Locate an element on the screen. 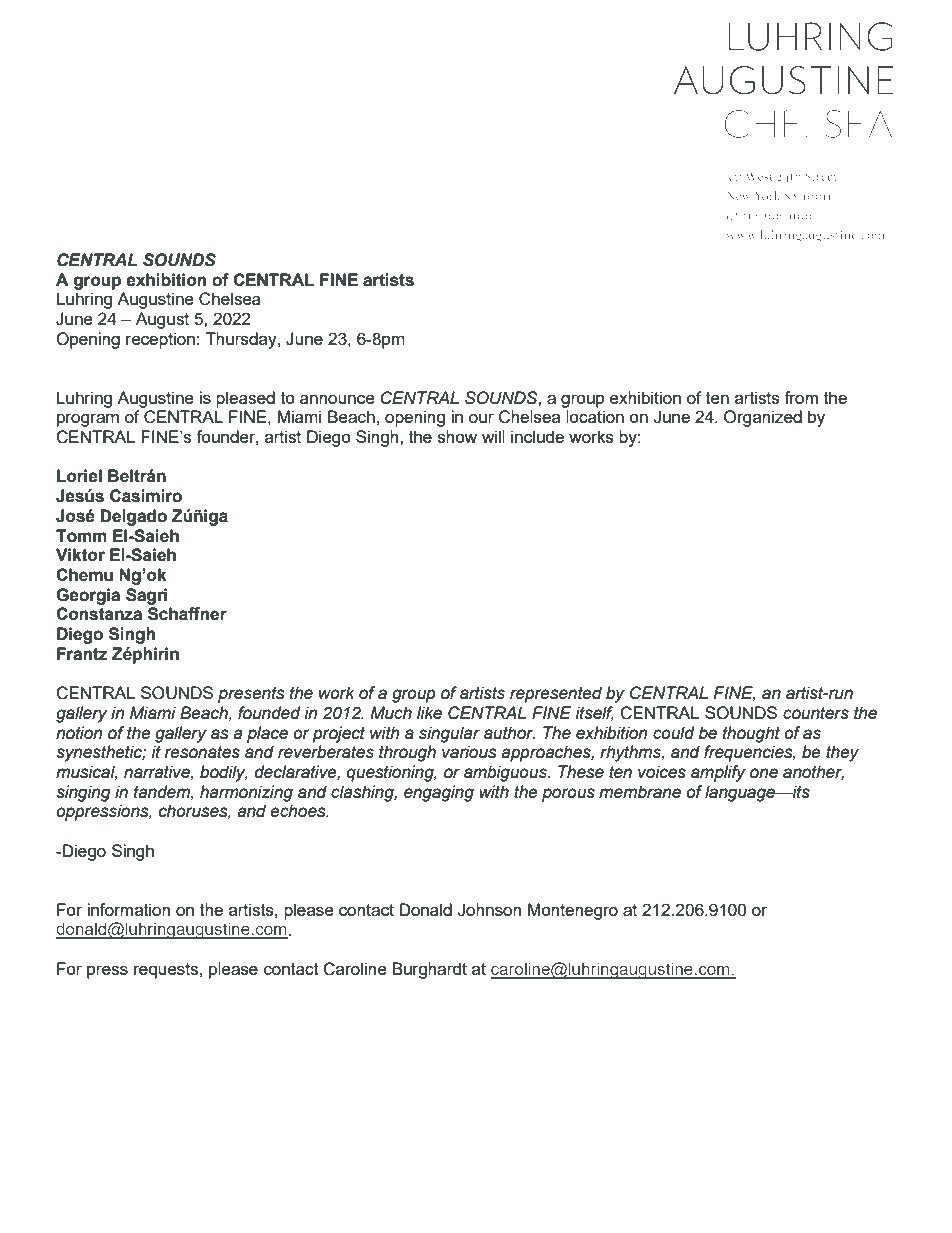  Burghardt is located at coordinates (429, 970).
